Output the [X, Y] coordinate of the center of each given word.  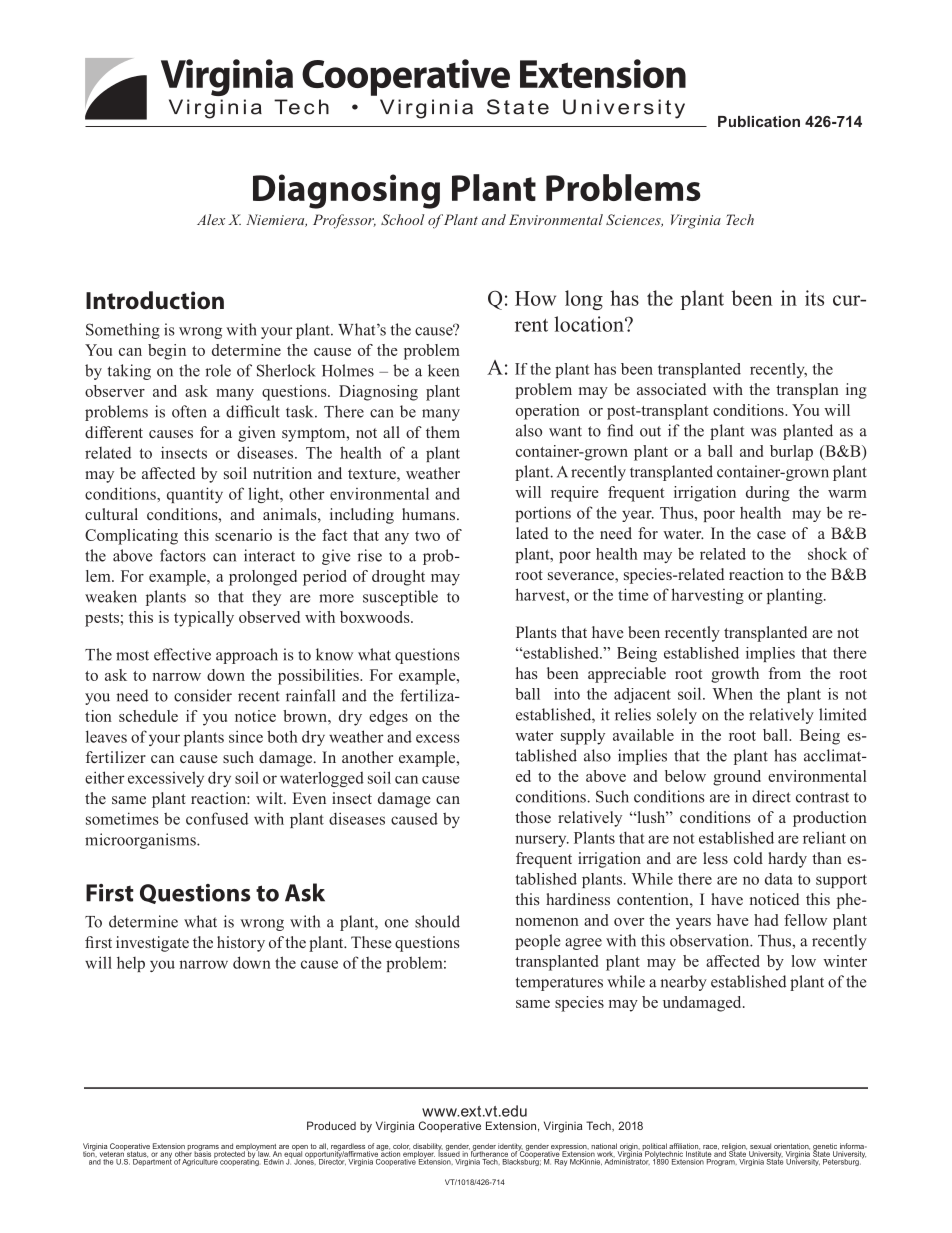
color [401, 1146]
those [533, 817]
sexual [760, 1146]
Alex [211, 219]
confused [217, 818]
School [402, 219]
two [427, 536]
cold [748, 858]
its [814, 298]
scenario [243, 535]
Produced [331, 1125]
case [771, 535]
